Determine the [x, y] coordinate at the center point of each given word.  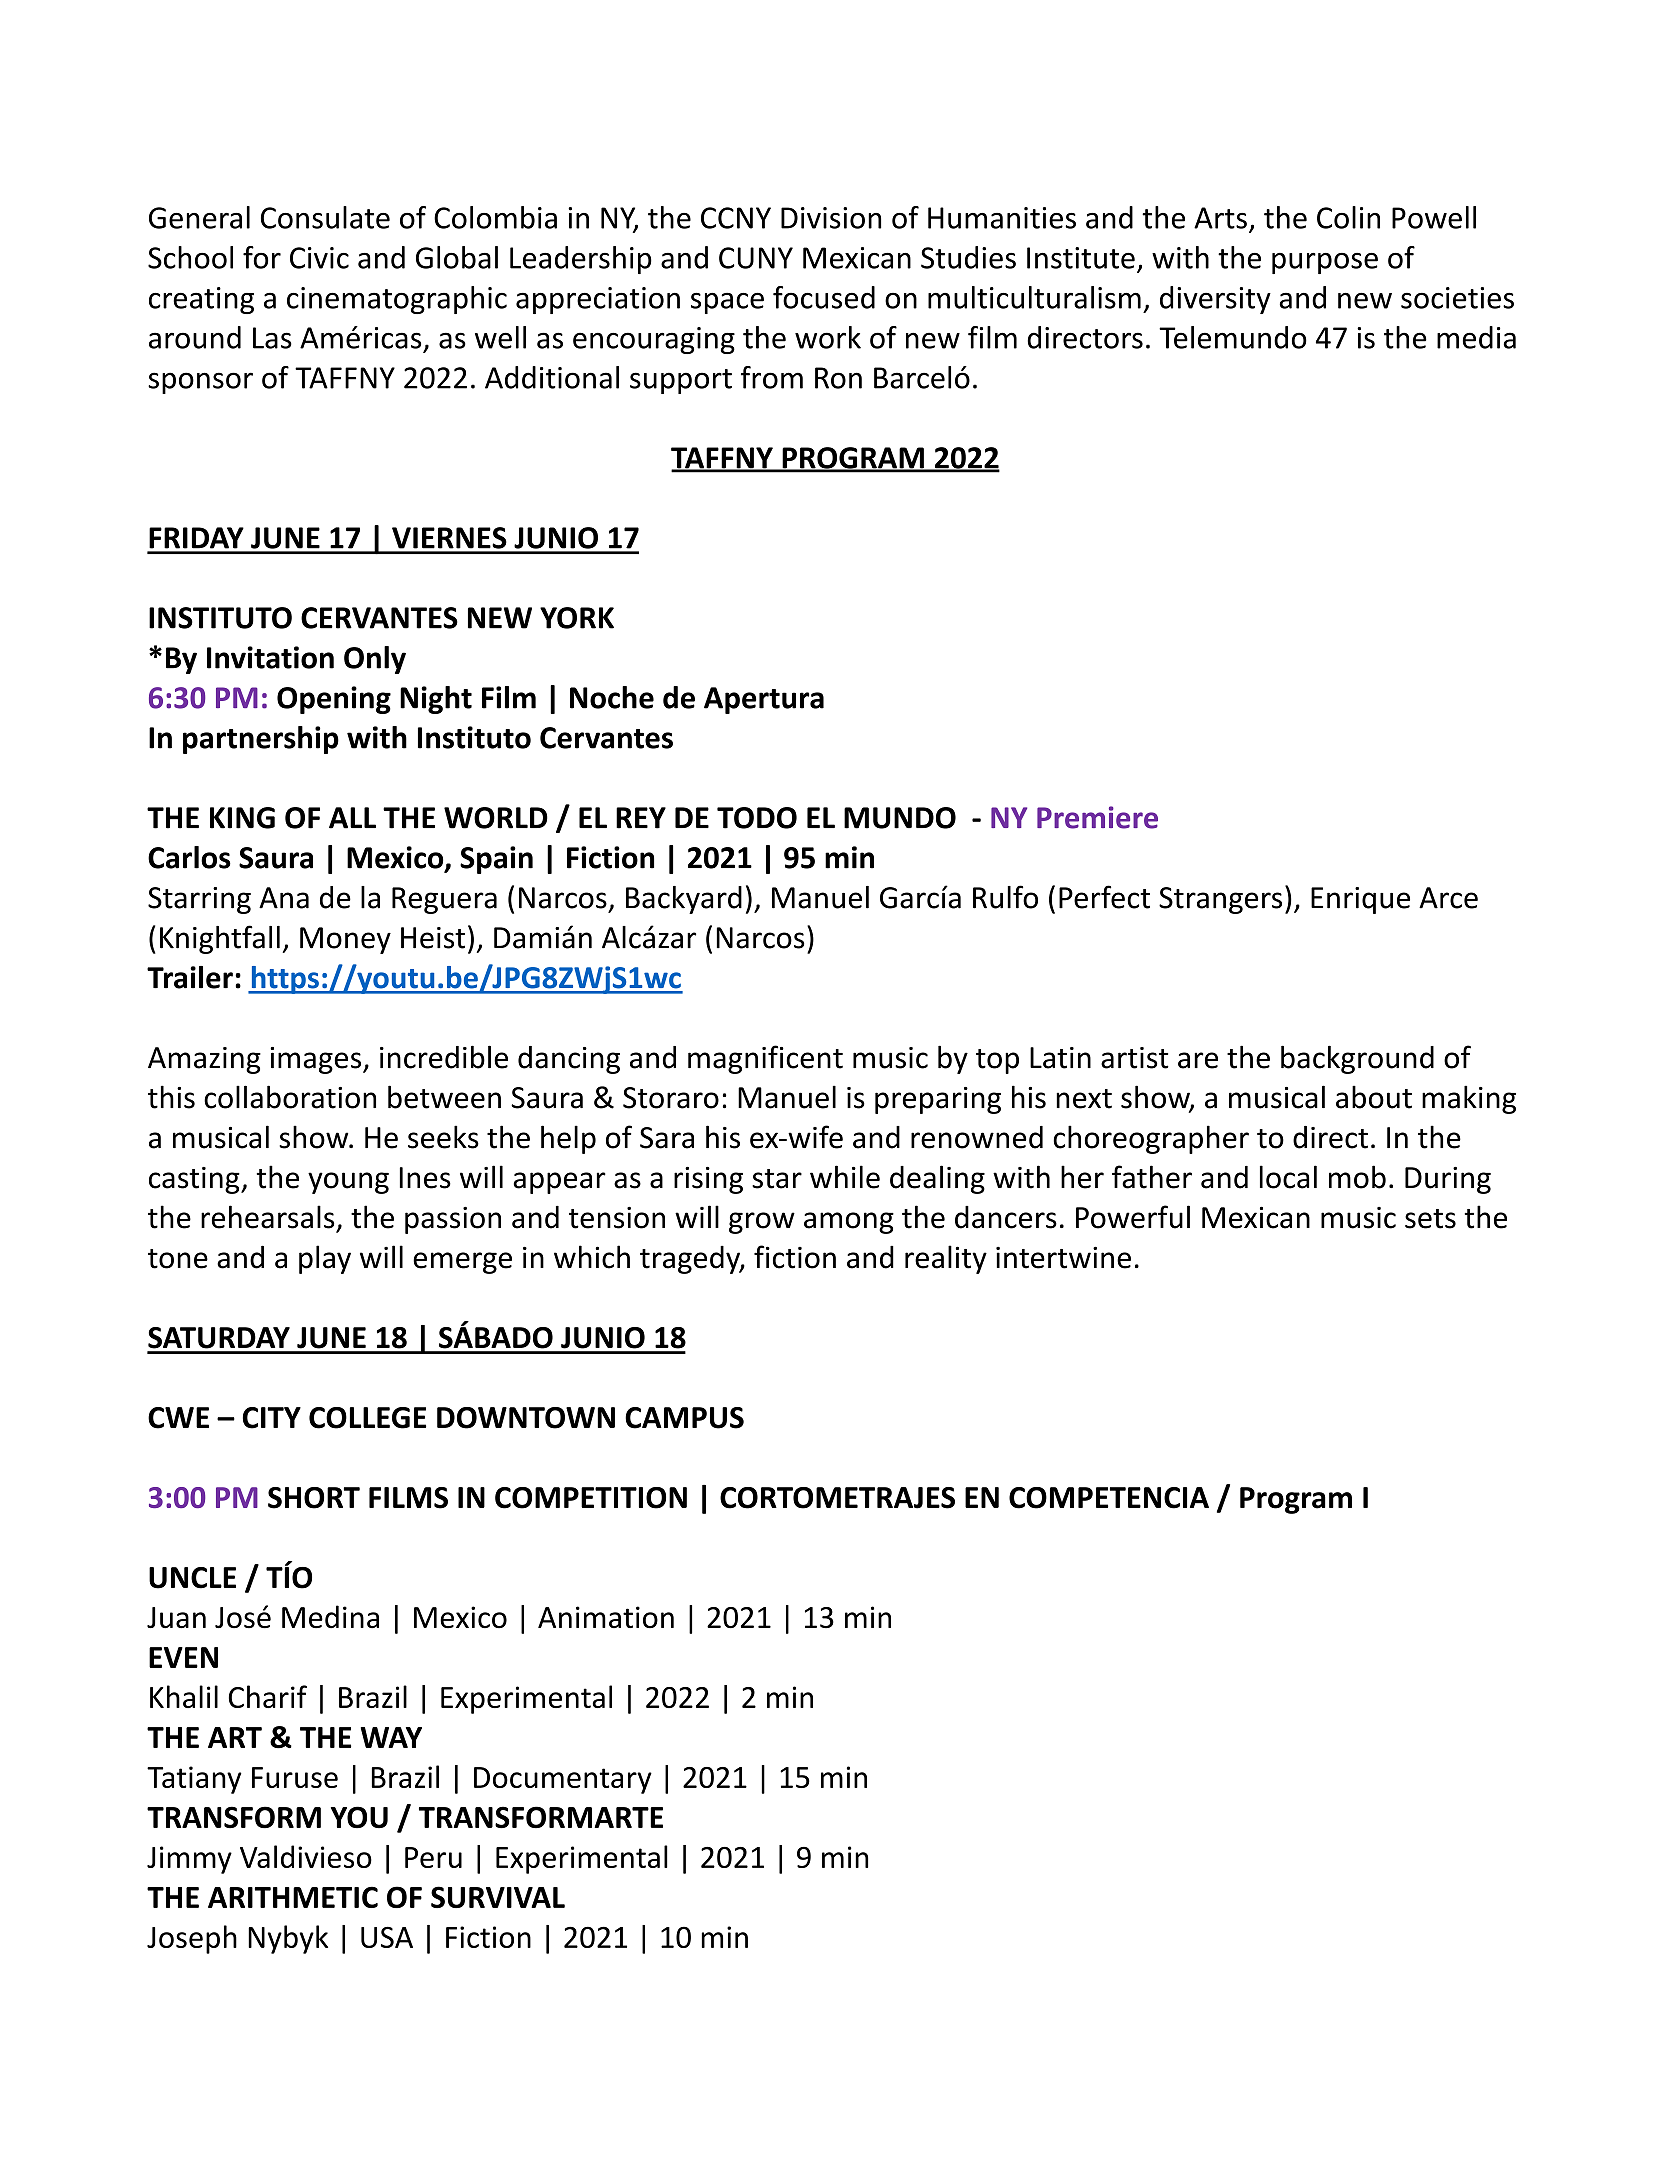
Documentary [563, 1780]
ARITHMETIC [293, 1897]
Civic [319, 258]
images [317, 1060]
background [1357, 1059]
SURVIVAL [498, 1897]
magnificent [765, 1059]
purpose [1325, 263]
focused [824, 297]
